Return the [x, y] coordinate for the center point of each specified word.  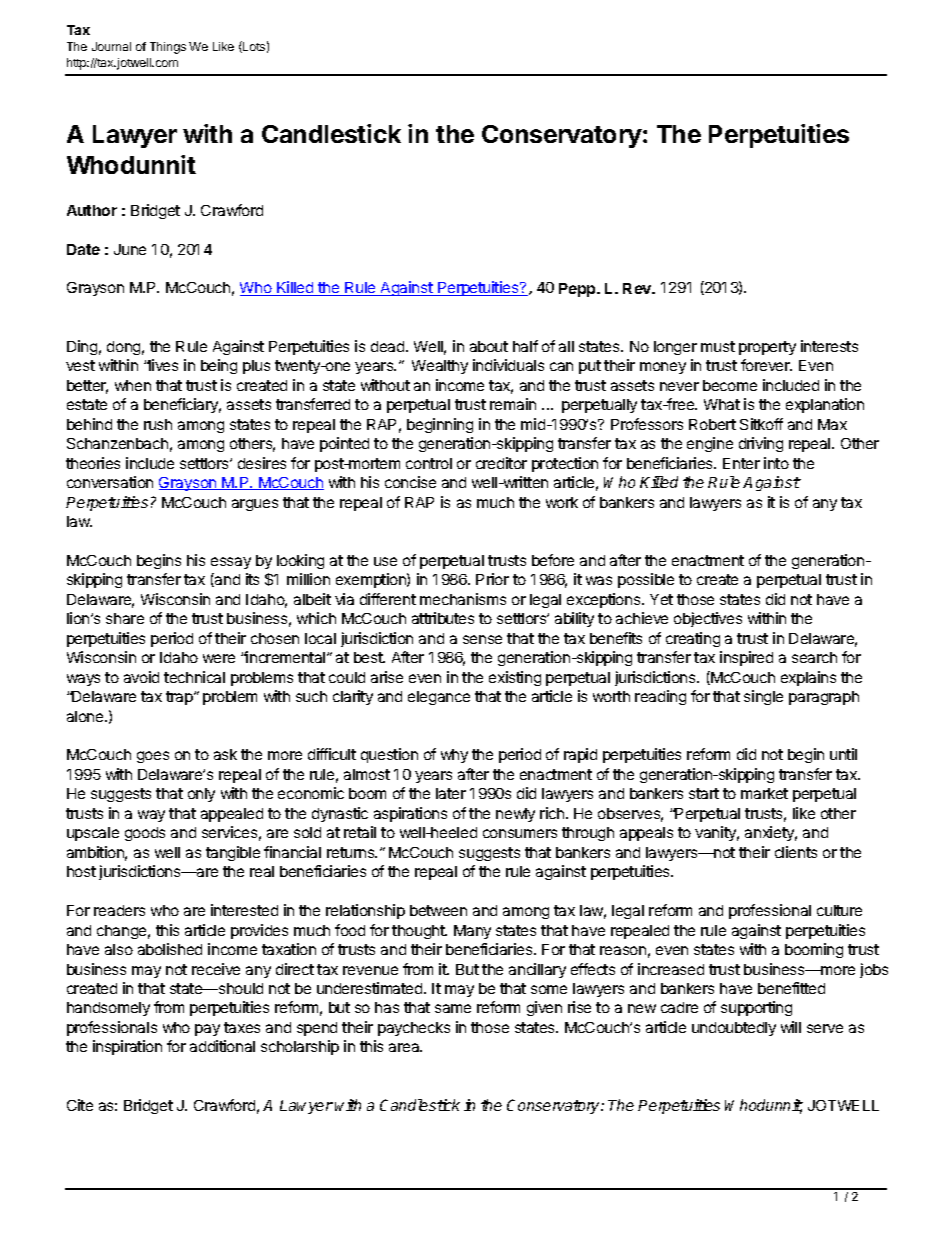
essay [231, 563]
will [791, 1027]
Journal [111, 46]
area [405, 1047]
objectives [708, 619]
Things [168, 48]
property [767, 348]
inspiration [127, 1047]
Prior [492, 579]
